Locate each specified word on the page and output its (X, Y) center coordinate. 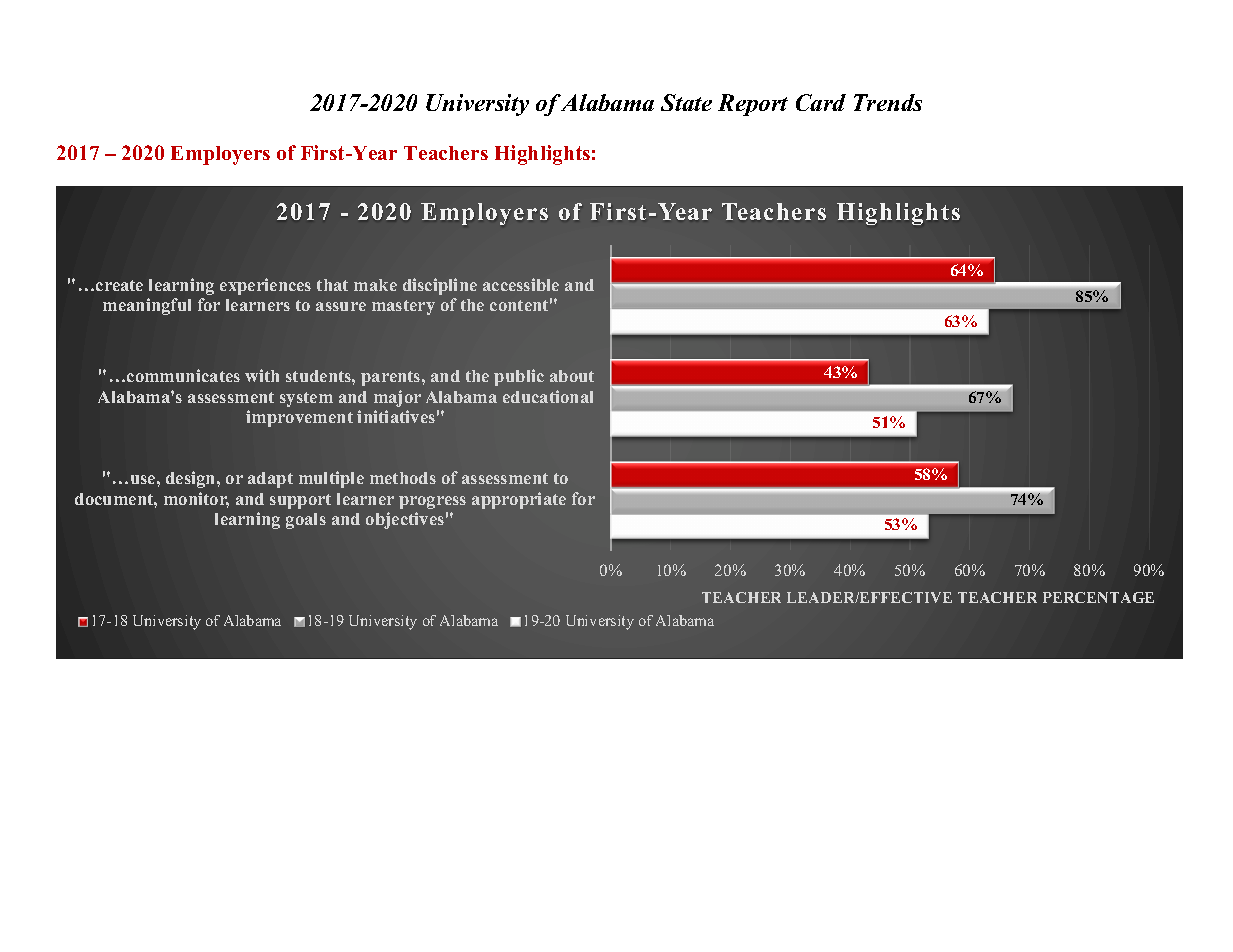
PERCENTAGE (1098, 597)
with (262, 375)
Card (821, 102)
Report (753, 105)
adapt (270, 480)
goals (306, 521)
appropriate (519, 500)
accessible (521, 284)
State (686, 102)
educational (548, 396)
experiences (265, 286)
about (572, 376)
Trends (888, 102)
